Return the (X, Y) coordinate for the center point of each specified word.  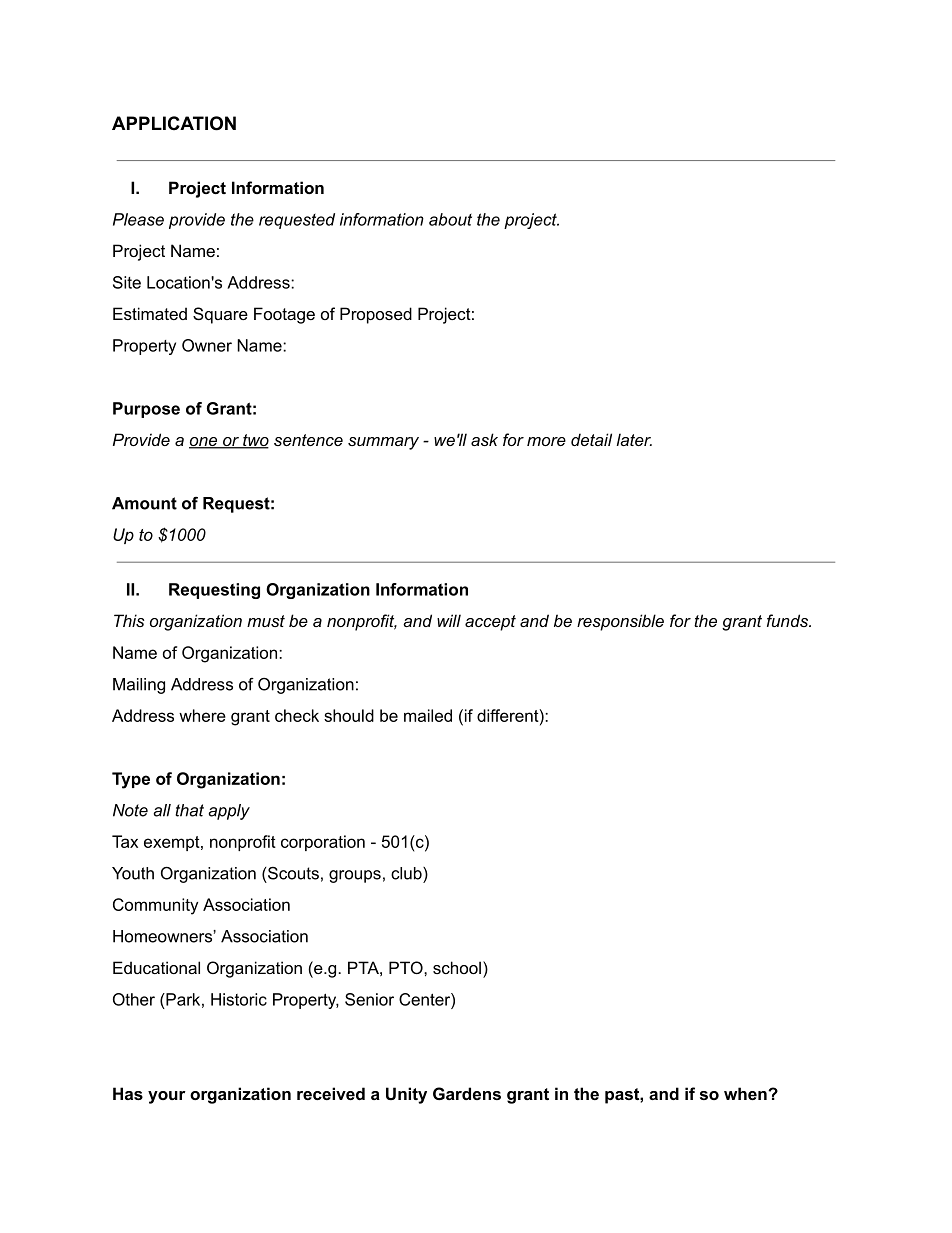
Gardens (467, 1093)
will (449, 620)
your (167, 1097)
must (266, 621)
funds (788, 620)
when (746, 1093)
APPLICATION (174, 123)
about (450, 219)
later (634, 439)
